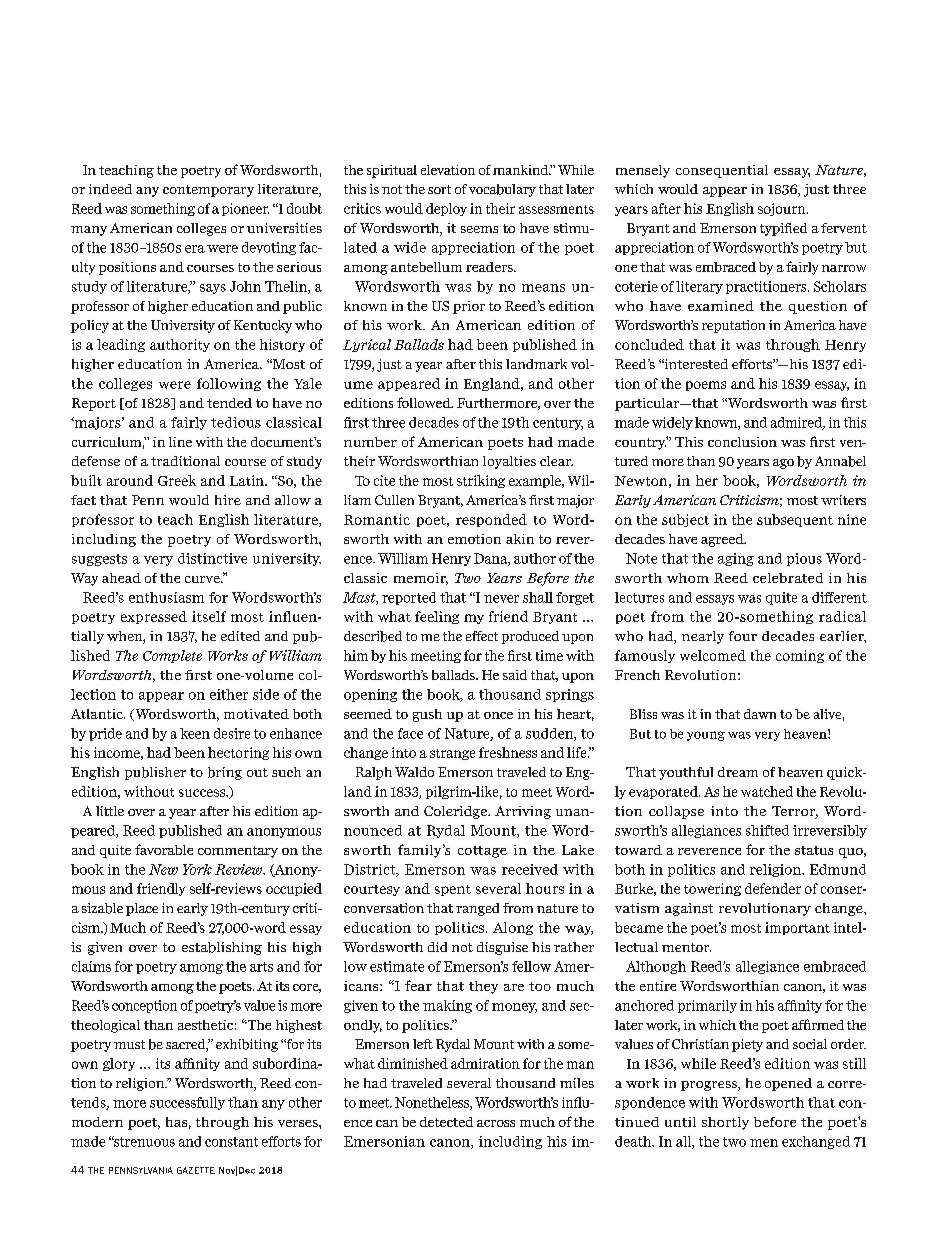 Image resolution: width=952 pixels, height=1237 pixels. I want to click on contemporary, so click(208, 191).
